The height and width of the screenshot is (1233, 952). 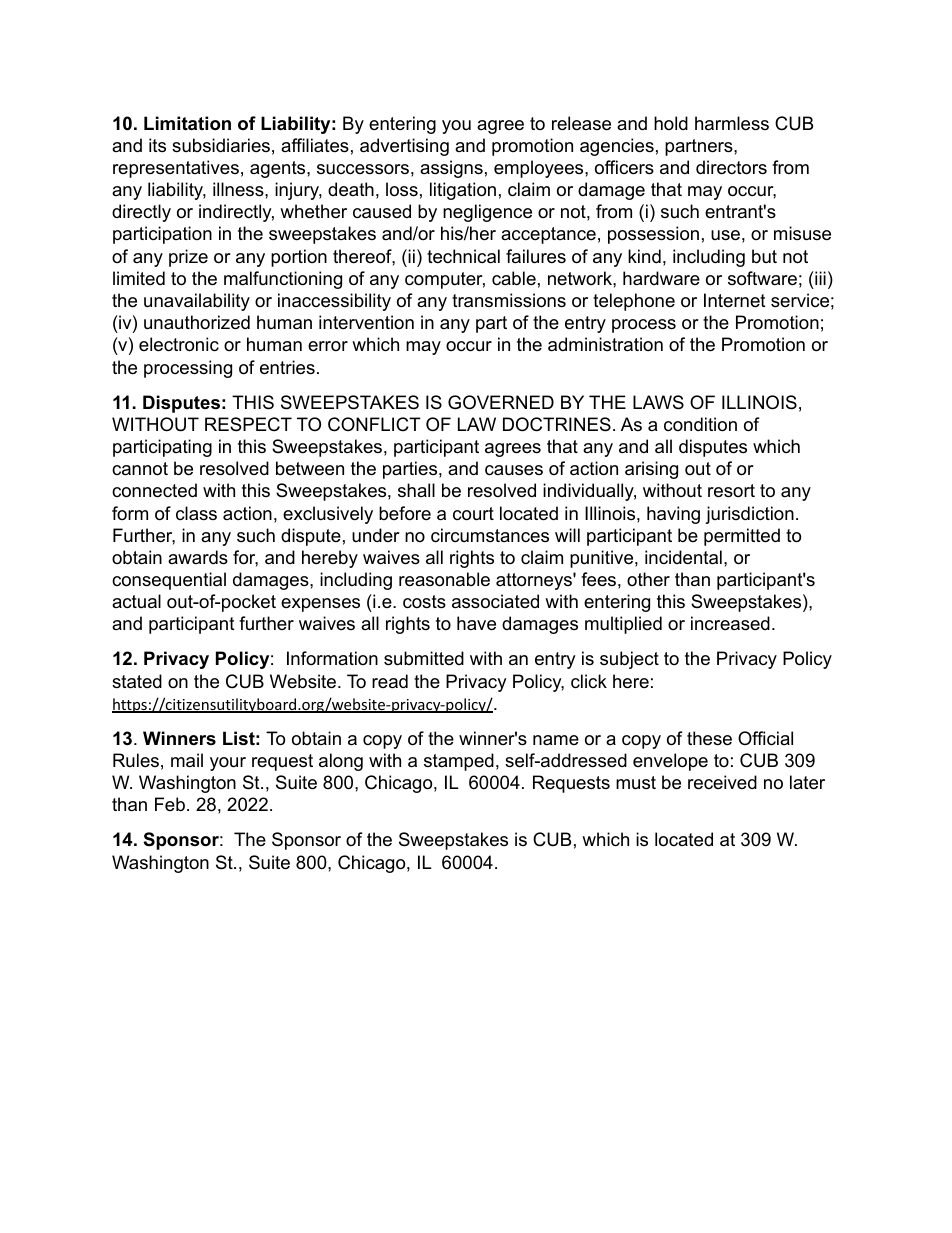 What do you see at coordinates (730, 623) in the screenshot?
I see `increased` at bounding box center [730, 623].
